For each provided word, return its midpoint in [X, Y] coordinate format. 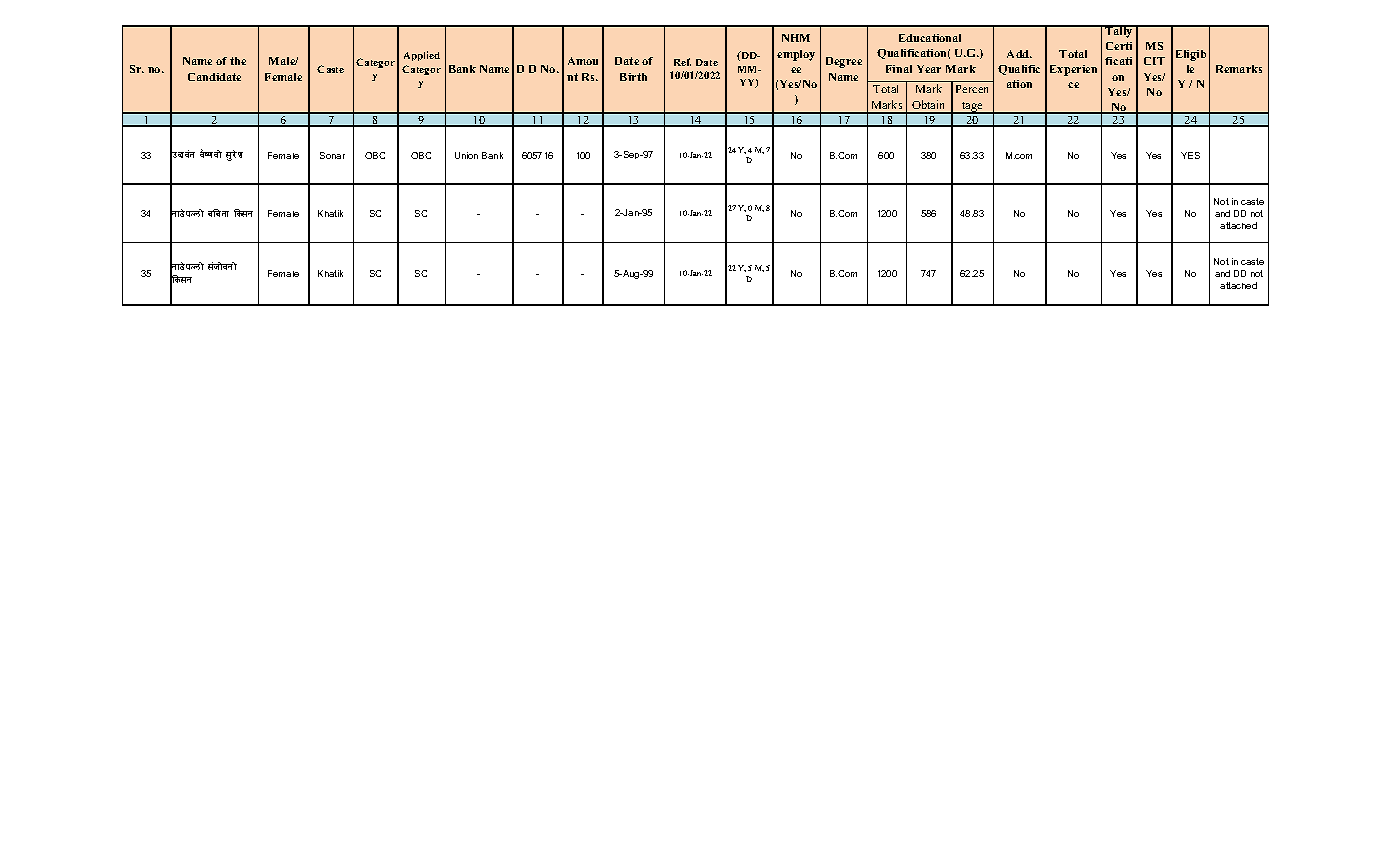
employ [796, 55]
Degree [844, 62]
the [238, 61]
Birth [633, 77]
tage [972, 108]
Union [466, 155]
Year [929, 69]
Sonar [332, 155]
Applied [422, 56]
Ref [682, 62]
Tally [1119, 31]
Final [899, 69]
